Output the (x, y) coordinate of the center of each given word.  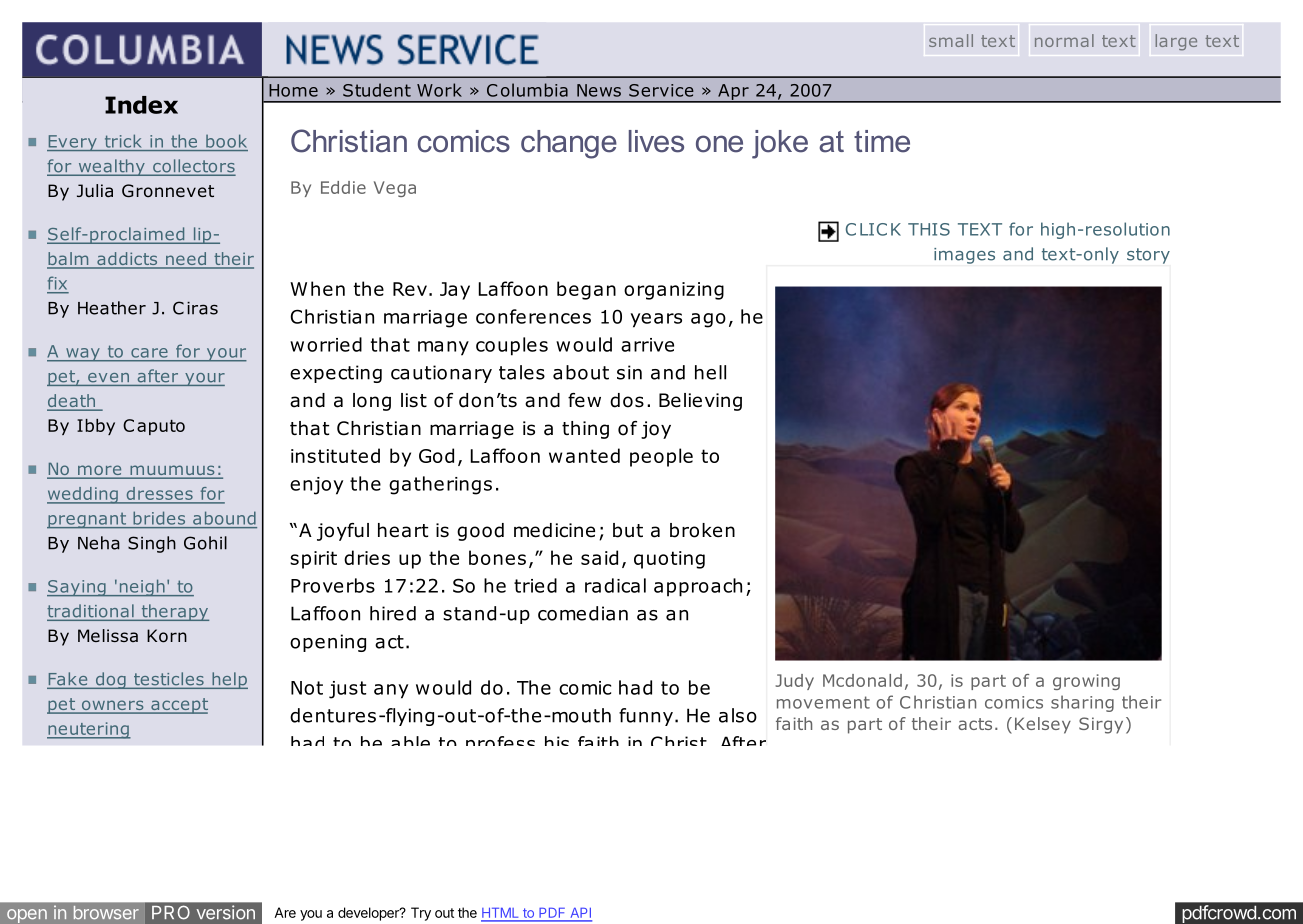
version (226, 912)
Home (293, 90)
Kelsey (1043, 725)
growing (1086, 682)
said (599, 557)
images (964, 256)
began (586, 290)
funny (646, 717)
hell (710, 372)
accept (178, 706)
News (599, 90)
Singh (152, 544)
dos (627, 400)
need (186, 260)
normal (1064, 40)
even (108, 377)
